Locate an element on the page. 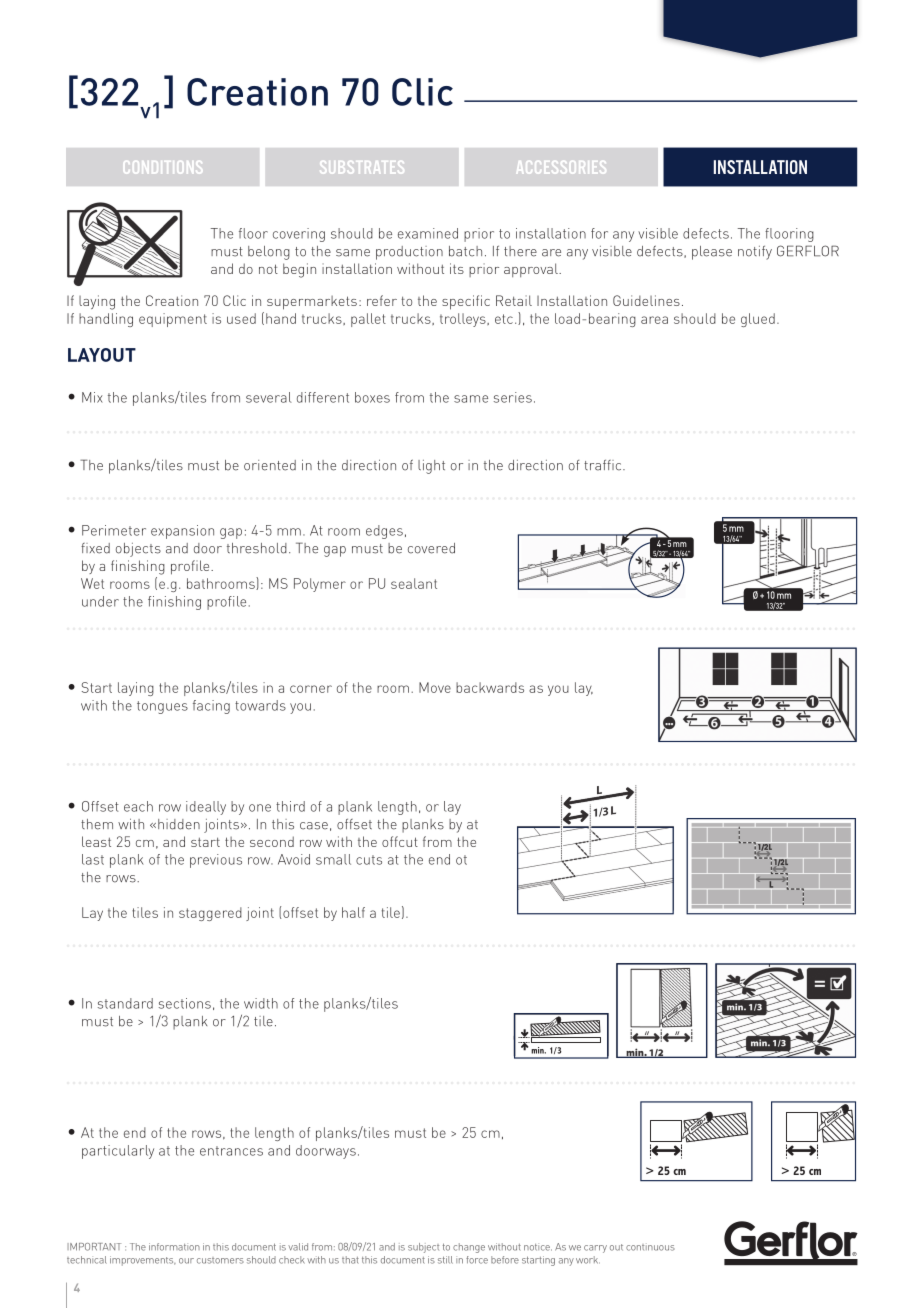 This document has height=1308, width=924. light is located at coordinates (431, 467).
